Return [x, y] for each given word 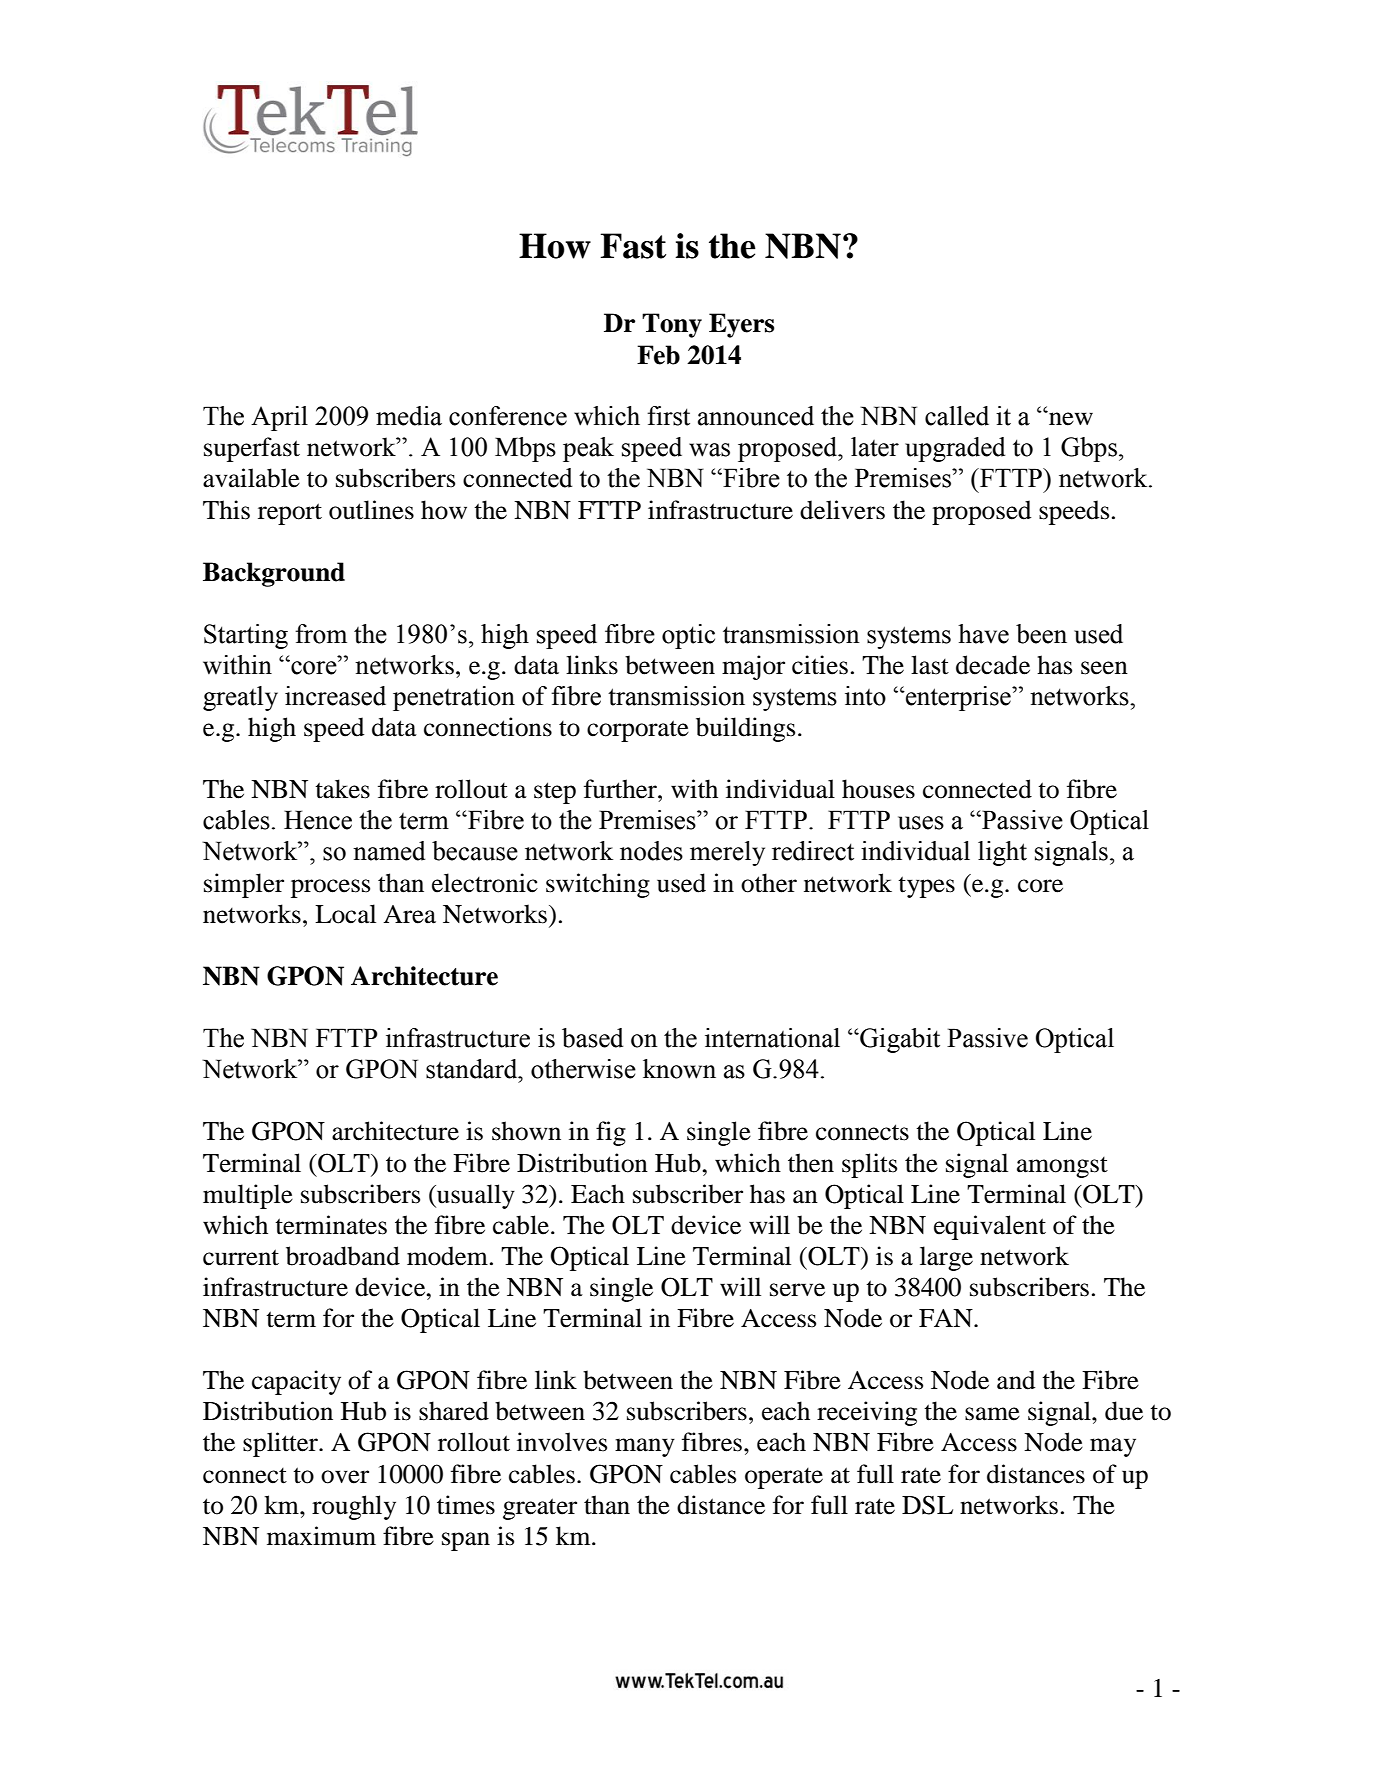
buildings [745, 729]
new [1070, 418]
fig [611, 1133]
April [279, 418]
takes [342, 789]
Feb [658, 355]
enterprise [958, 698]
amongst [1062, 1167]
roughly [354, 1507]
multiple [248, 1196]
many [645, 1447]
